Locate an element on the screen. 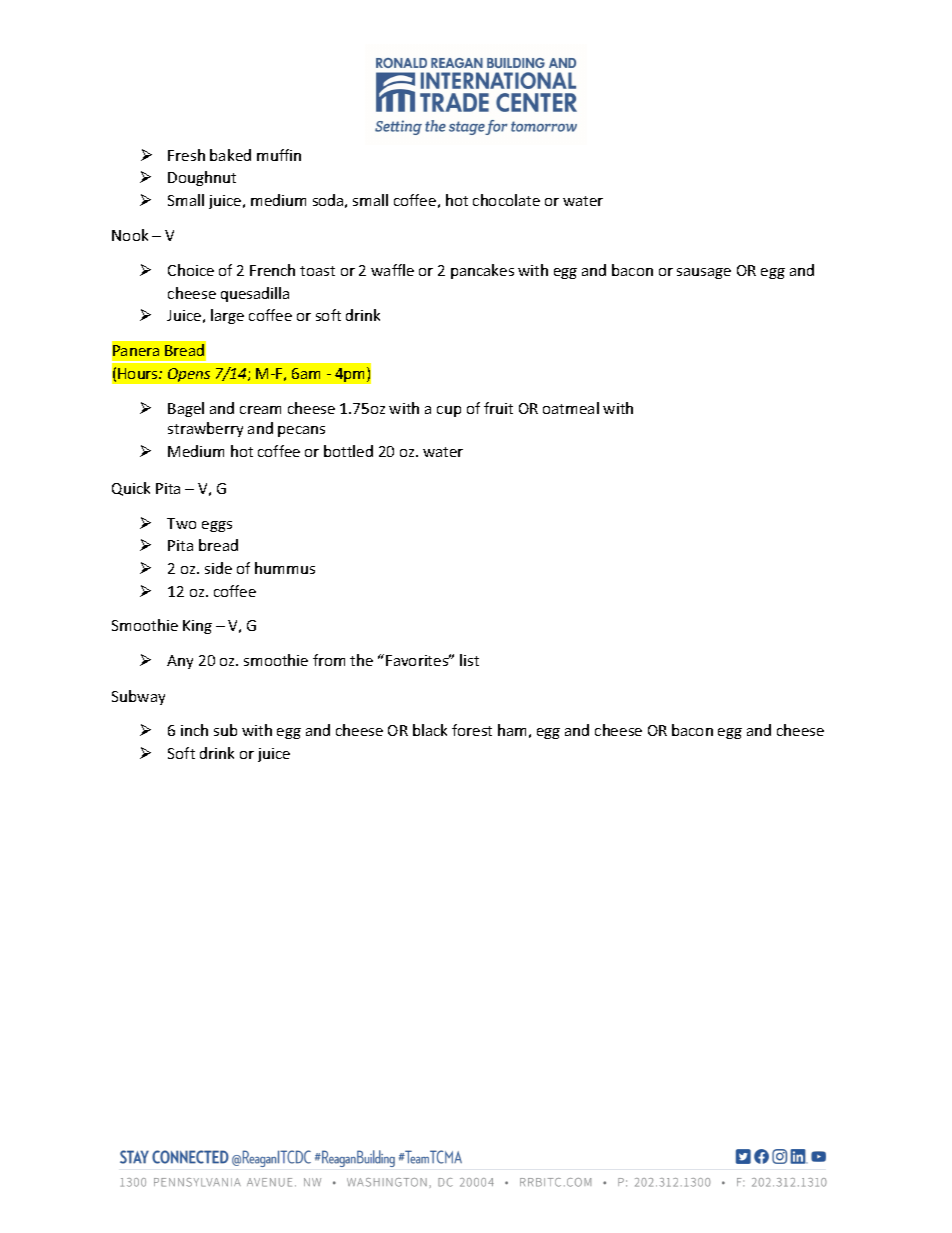  Two is located at coordinates (181, 523).
